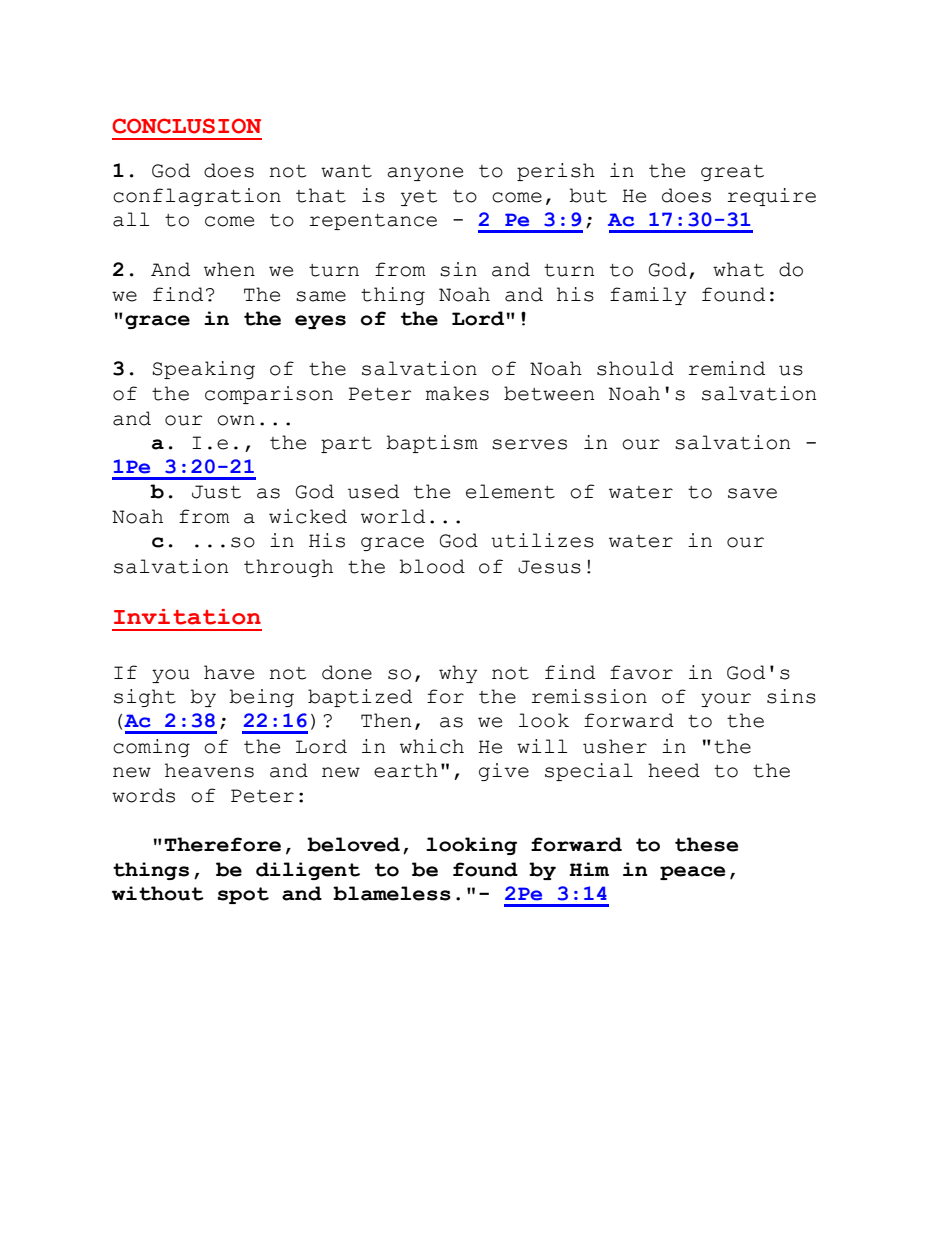 This image has height=1233, width=952. I want to click on save, so click(752, 493).
